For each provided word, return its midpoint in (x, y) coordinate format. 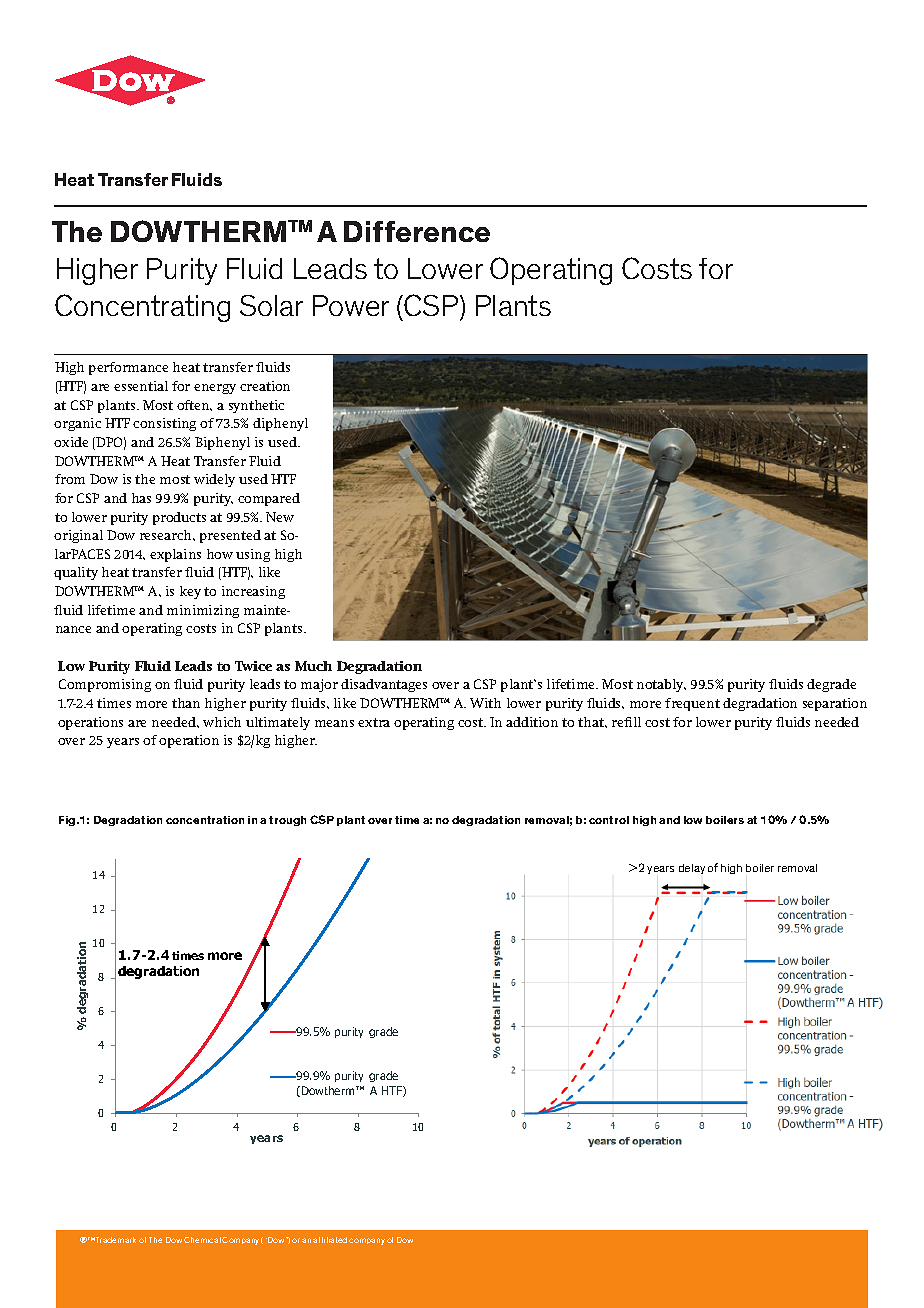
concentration (205, 820)
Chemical (202, 1240)
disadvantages (384, 685)
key (190, 592)
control (609, 820)
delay (692, 869)
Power (351, 305)
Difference (417, 231)
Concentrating (142, 308)
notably (661, 685)
